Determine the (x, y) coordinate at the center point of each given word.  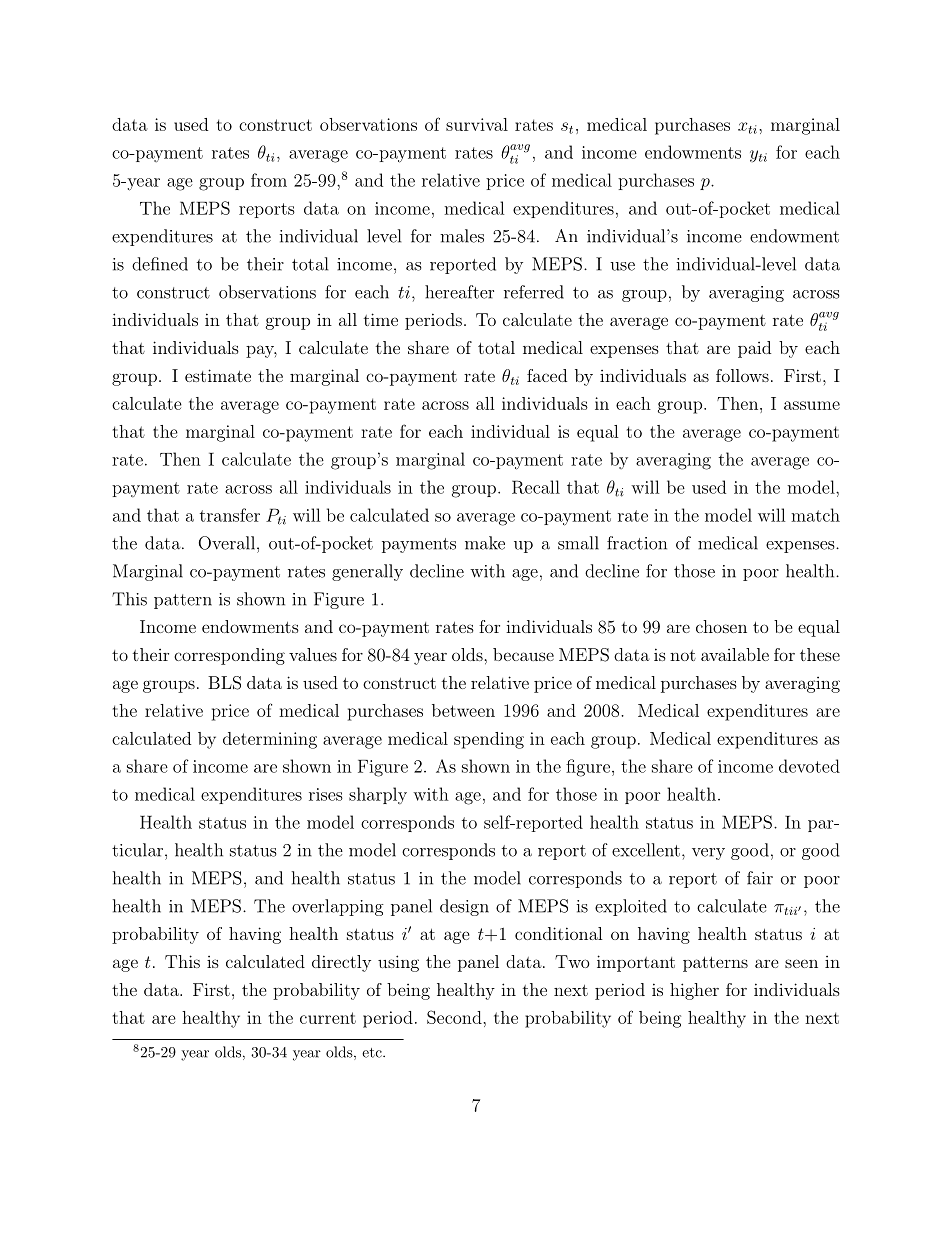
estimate (218, 375)
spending (489, 740)
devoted (809, 766)
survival (477, 124)
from (269, 180)
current (328, 1018)
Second (455, 1017)
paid (754, 349)
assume (812, 405)
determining (270, 740)
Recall (536, 487)
